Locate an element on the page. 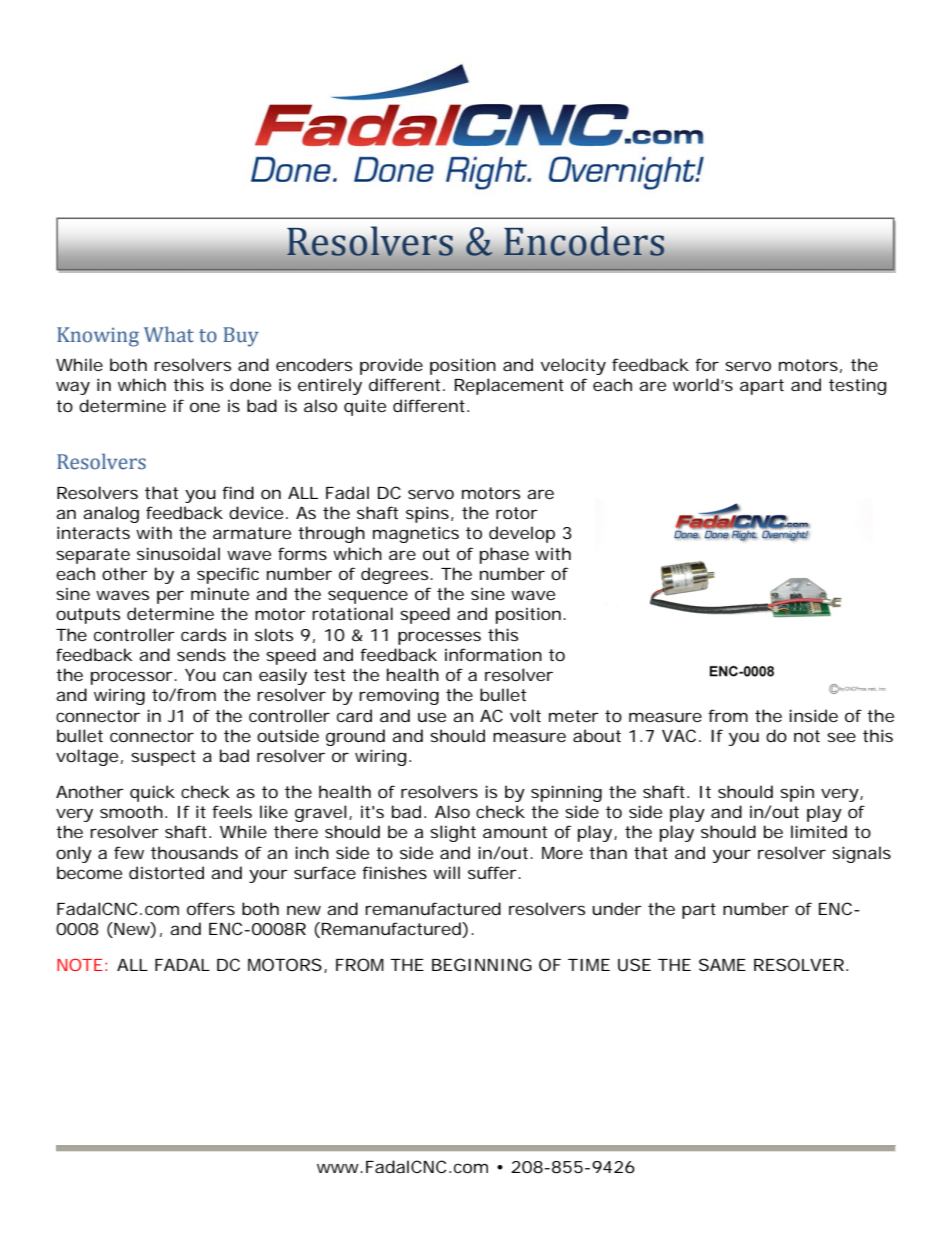 The width and height of the image is (952, 1233). What is located at coordinates (169, 334).
